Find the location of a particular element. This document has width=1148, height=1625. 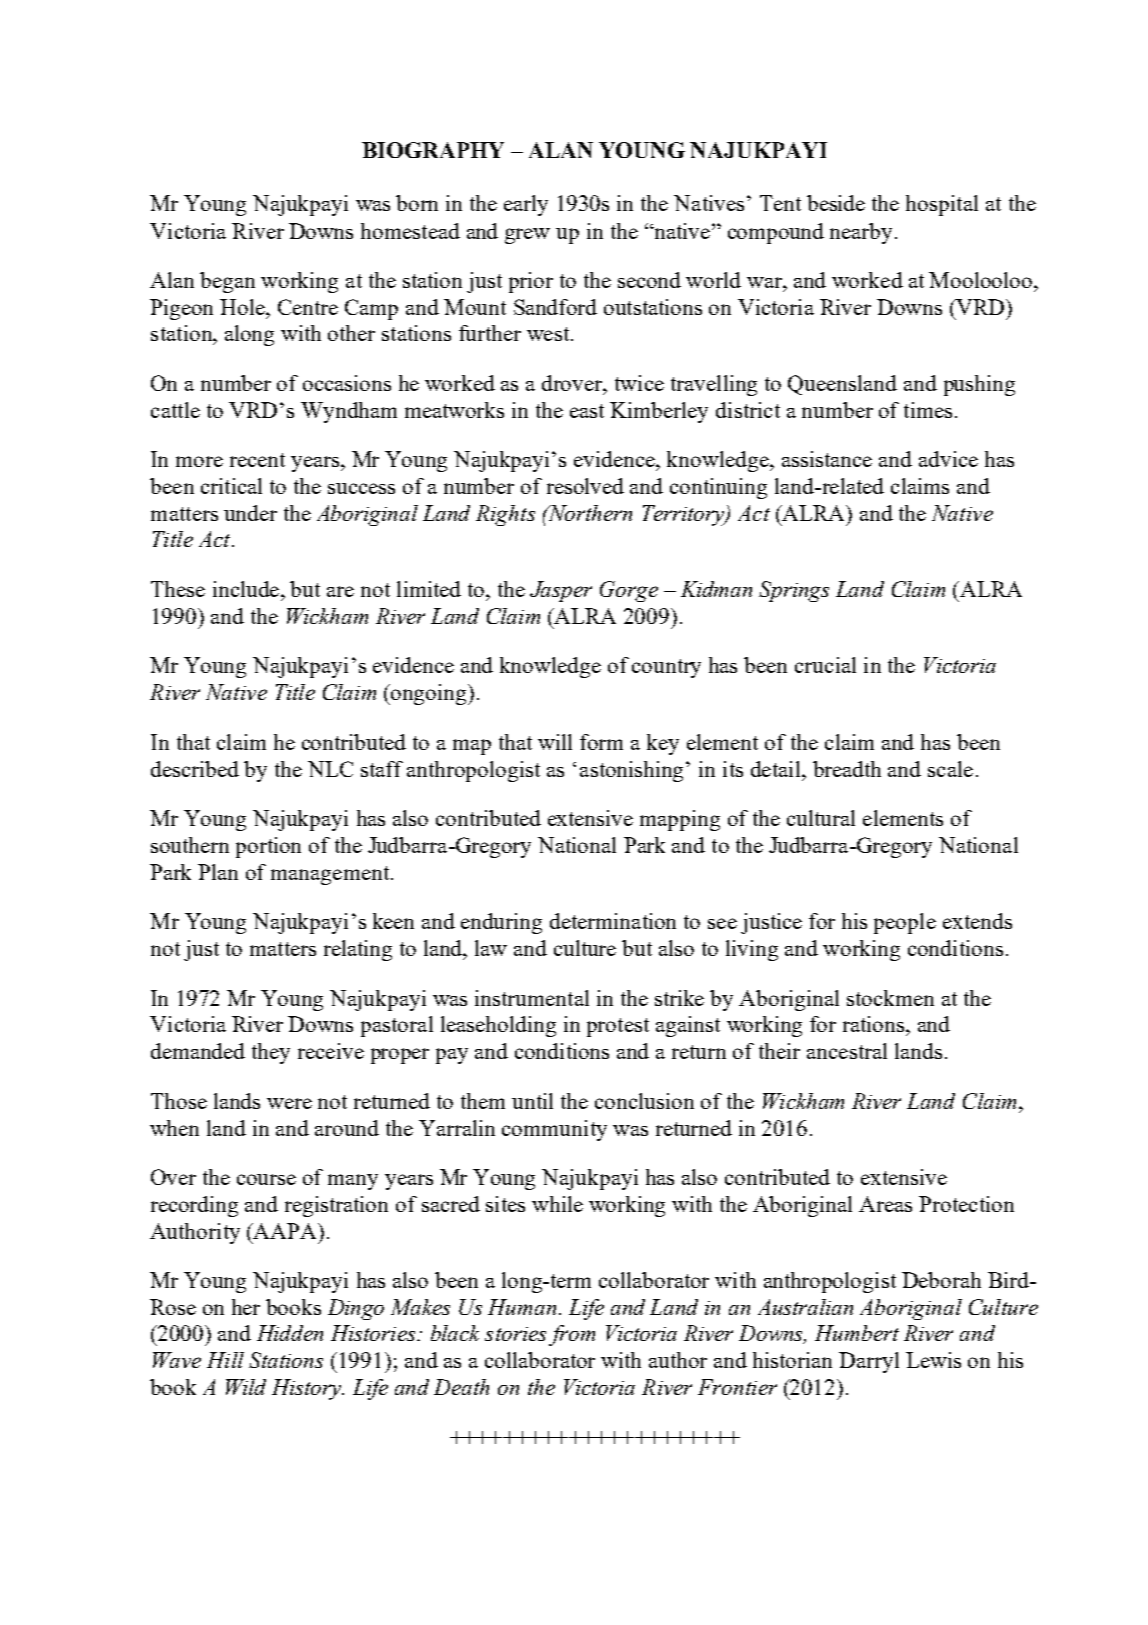

from is located at coordinates (572, 1335).
